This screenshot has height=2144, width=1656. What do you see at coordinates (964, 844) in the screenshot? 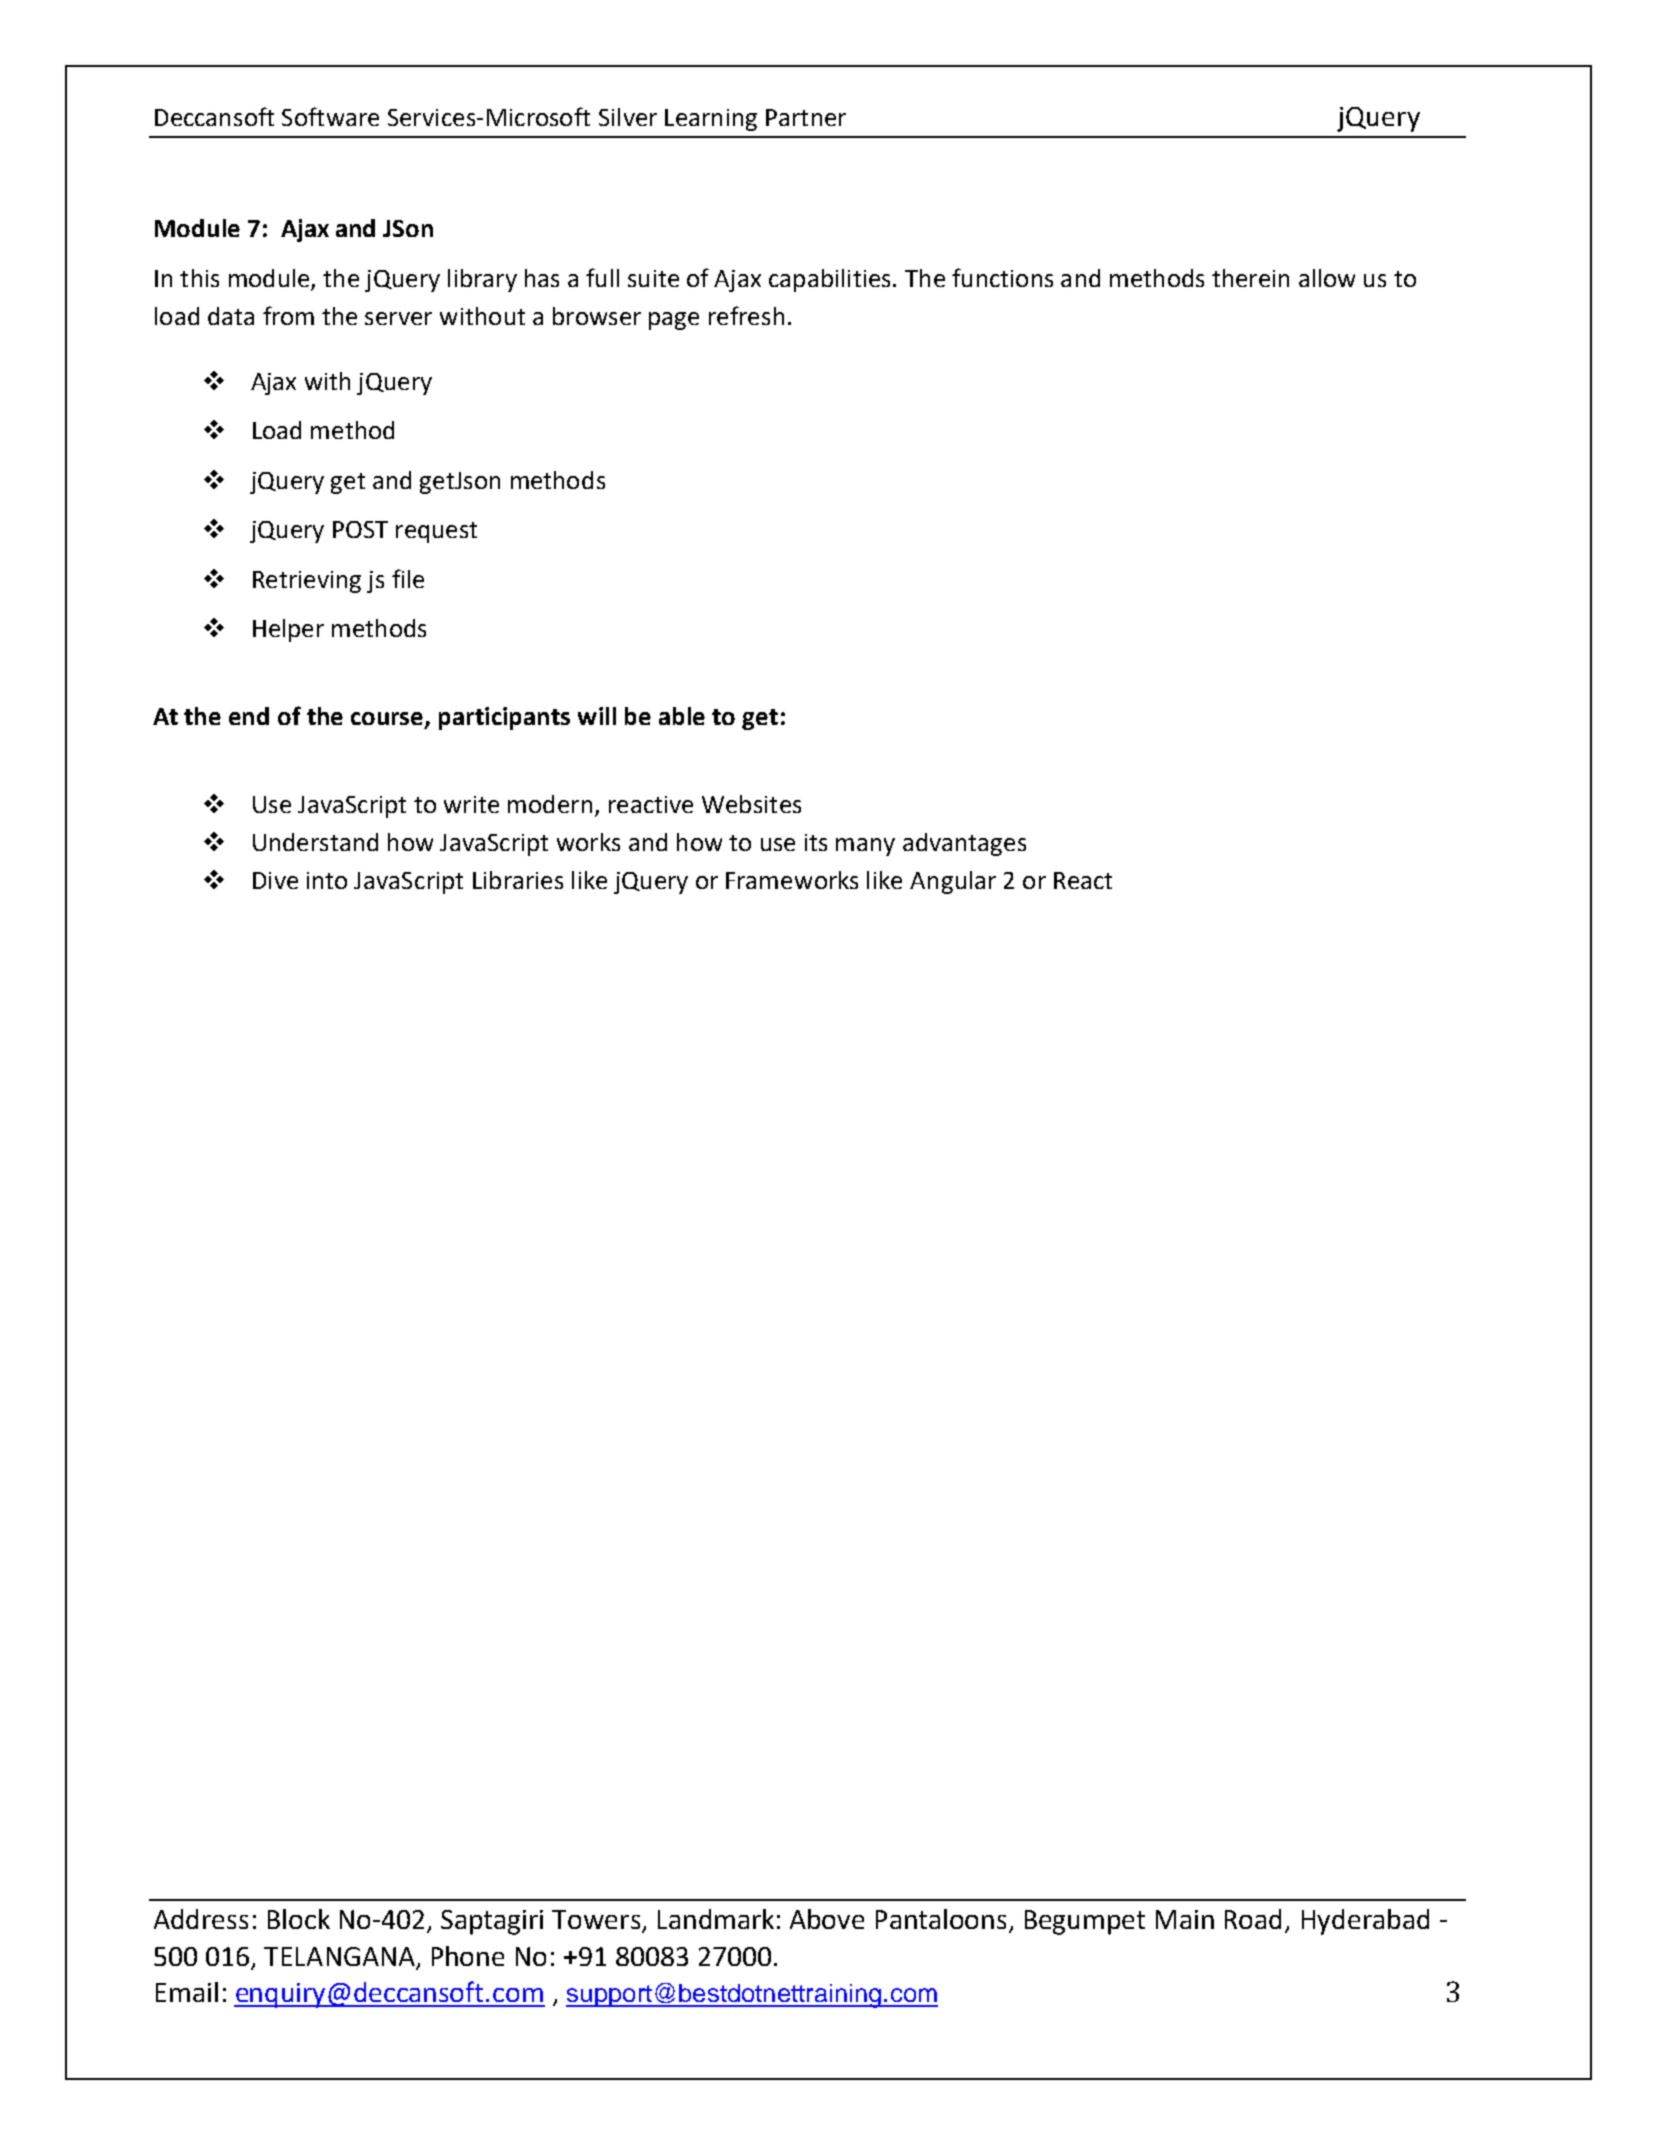
I see `advantages` at bounding box center [964, 844].
